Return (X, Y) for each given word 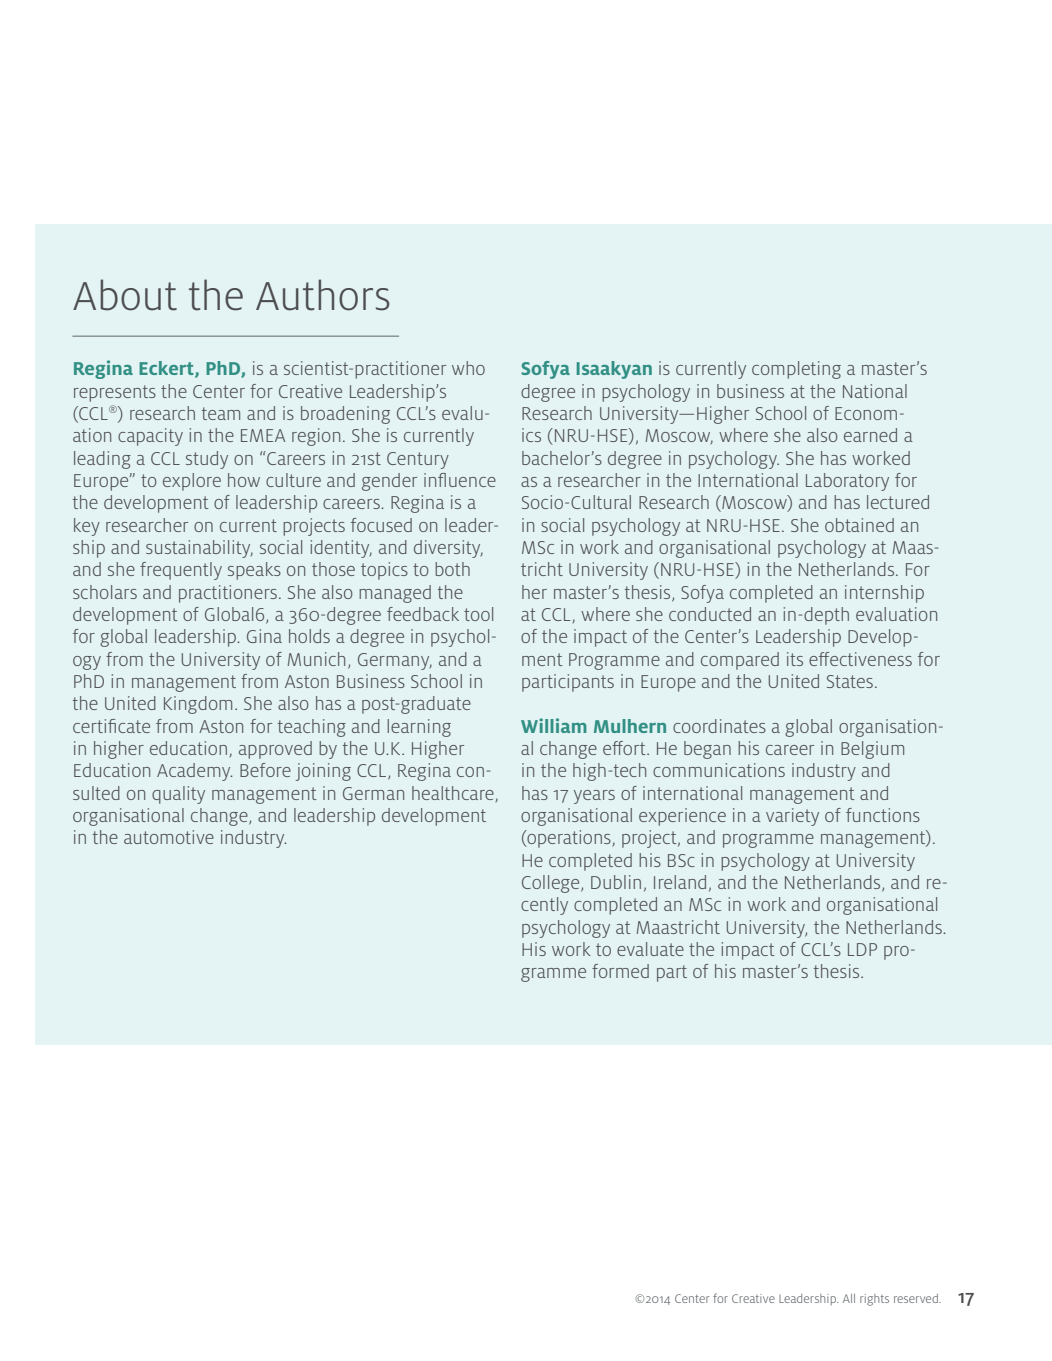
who (468, 368)
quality (178, 795)
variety (792, 817)
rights (874, 1300)
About (125, 295)
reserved (917, 1298)
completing (796, 370)
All (849, 1298)
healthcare (453, 793)
